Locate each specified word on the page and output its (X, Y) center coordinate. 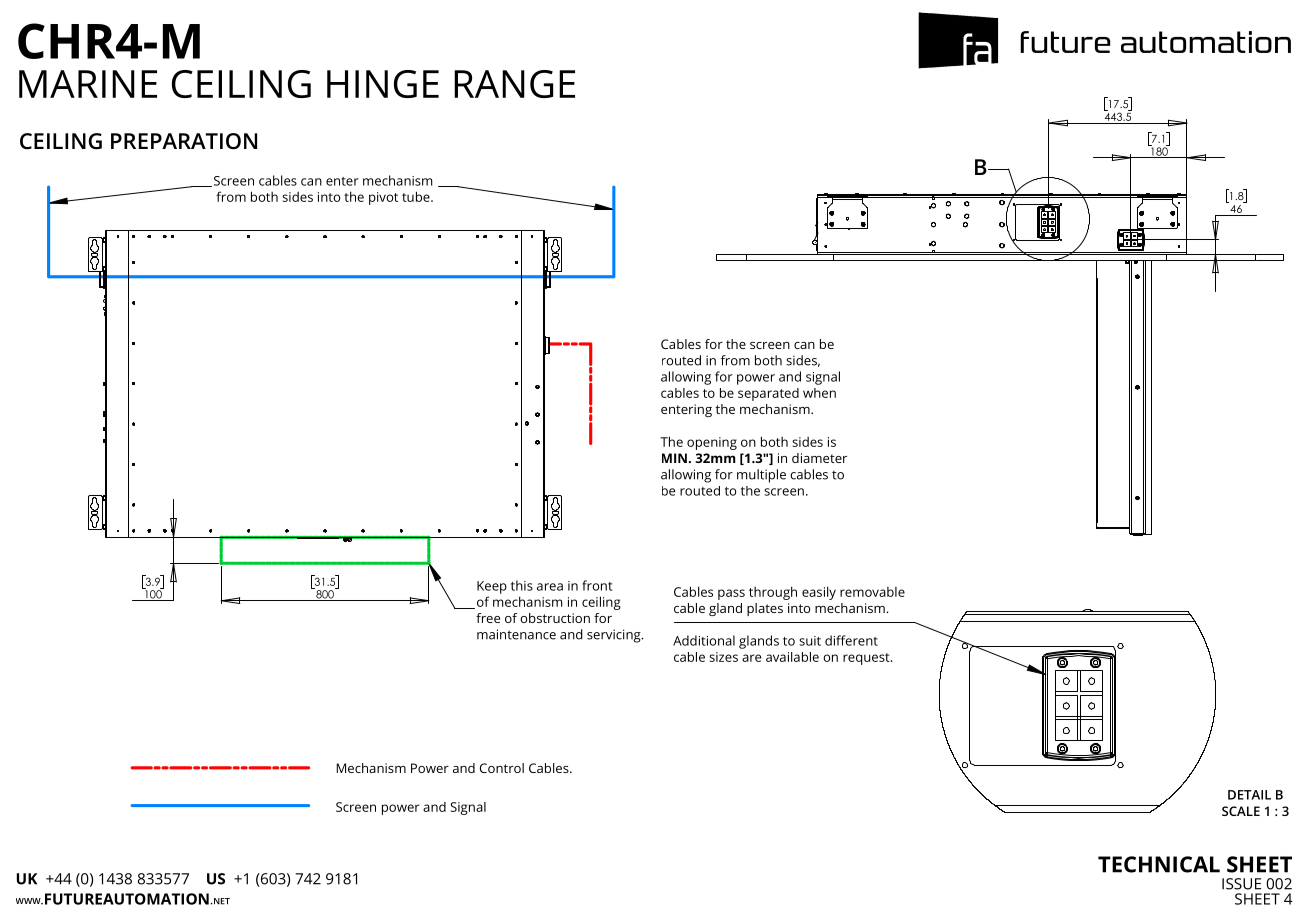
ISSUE (1241, 884)
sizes (723, 657)
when (819, 393)
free (488, 618)
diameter (819, 458)
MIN (674, 458)
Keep (492, 587)
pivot (383, 198)
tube (417, 196)
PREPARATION (184, 141)
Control (502, 768)
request (867, 659)
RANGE (514, 84)
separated (768, 394)
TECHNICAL (1159, 864)
